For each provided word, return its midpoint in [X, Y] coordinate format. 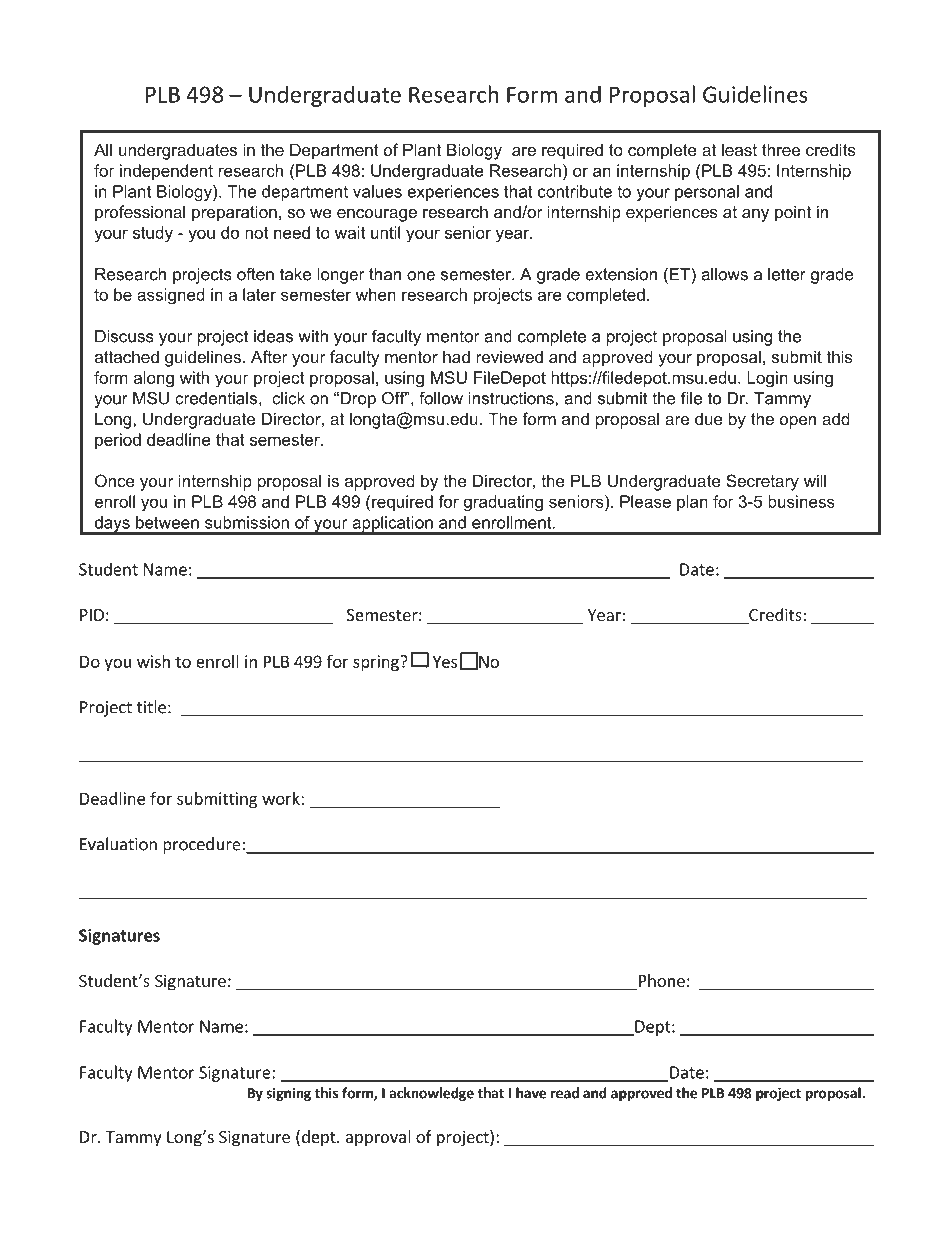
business [801, 501]
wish [153, 661]
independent [166, 172]
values [377, 191]
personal [707, 193]
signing [288, 1094]
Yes [444, 661]
